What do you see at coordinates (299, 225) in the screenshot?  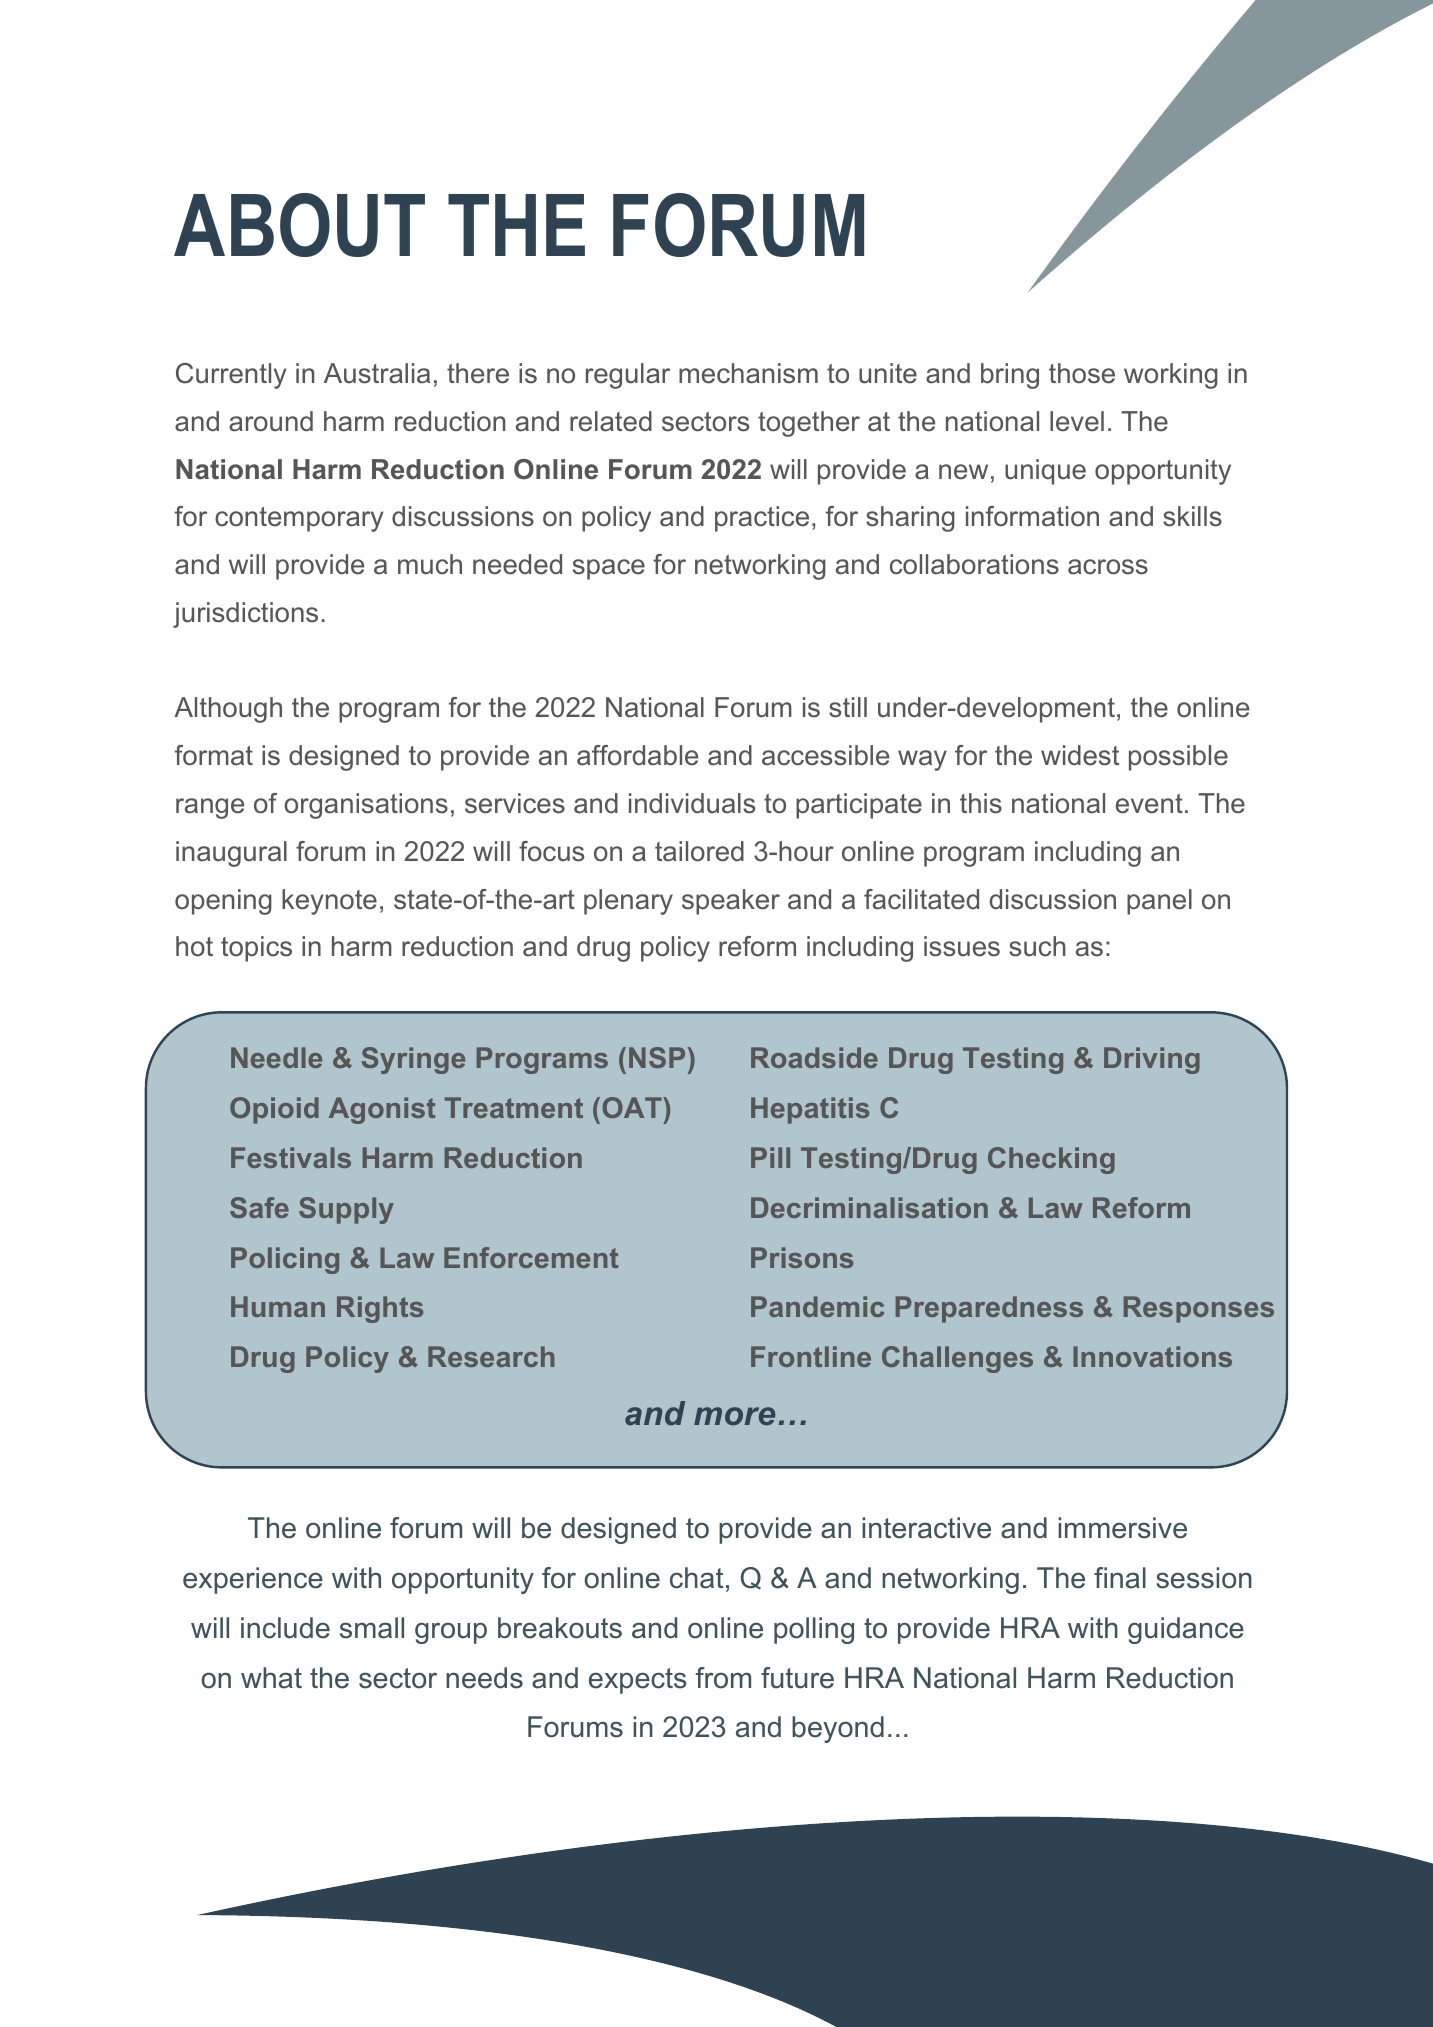 I see `ABOUT` at bounding box center [299, 225].
